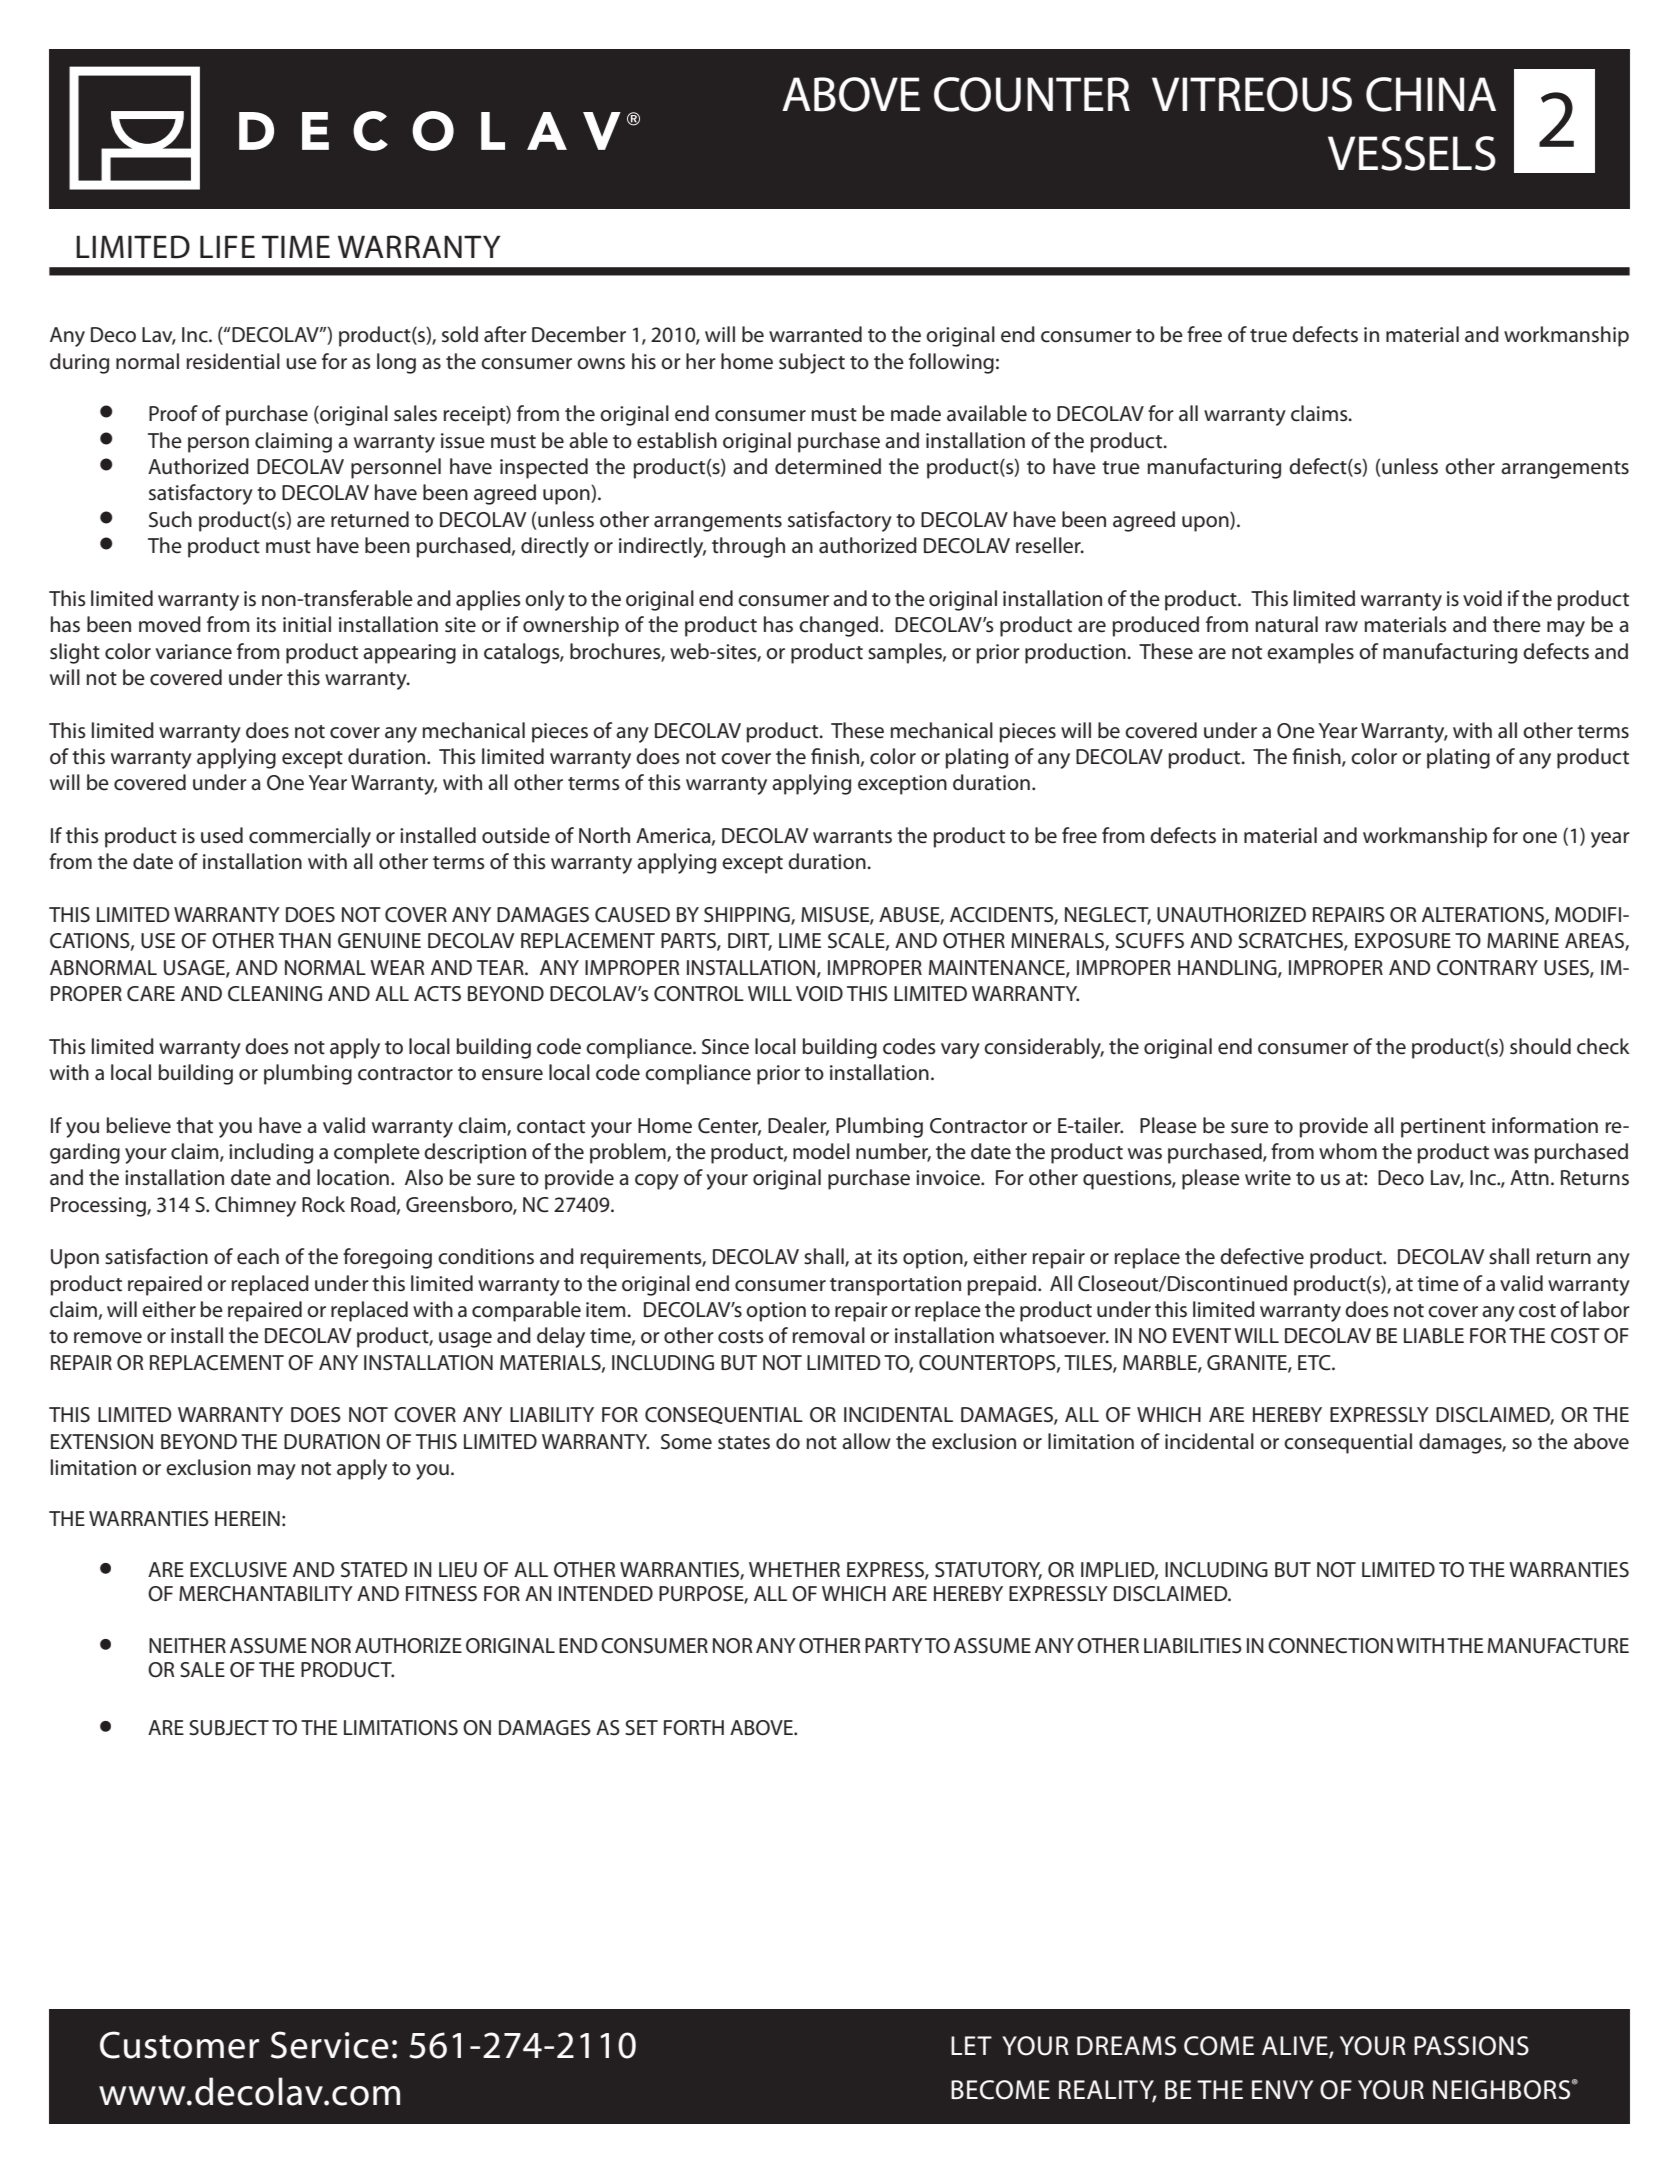 This image has height=2173, width=1679. Describe the element at coordinates (1412, 153) in the image. I see `VESSELS` at that location.
